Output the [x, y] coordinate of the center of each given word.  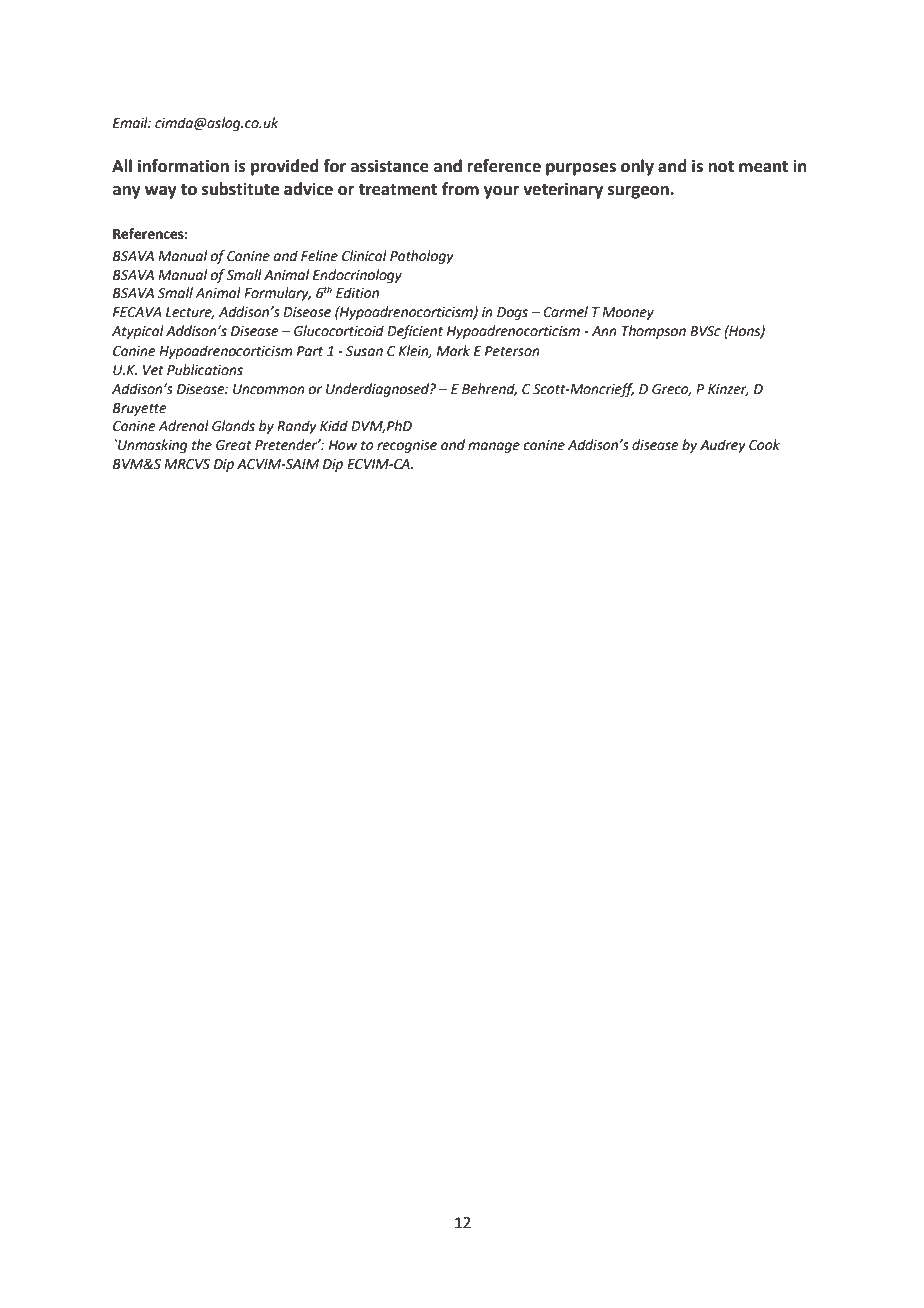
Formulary [277, 294]
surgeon [639, 192]
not [721, 167]
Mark [453, 351]
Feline [319, 256]
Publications [205, 370]
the [202, 445]
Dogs [512, 313]
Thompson [654, 332]
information [183, 166]
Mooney [628, 313]
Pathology [422, 257]
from [460, 189]
